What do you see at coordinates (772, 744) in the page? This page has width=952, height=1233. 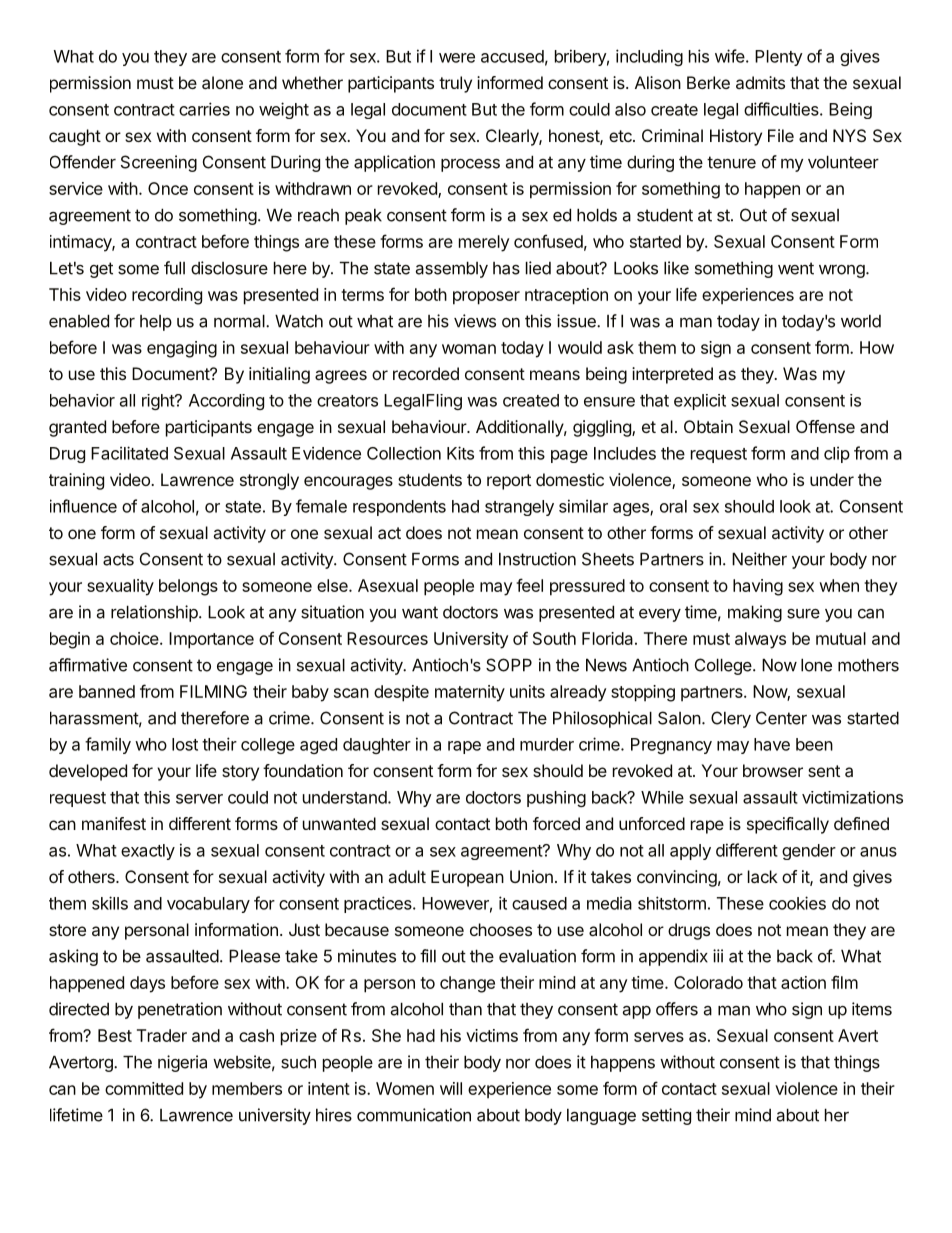 I see `have` at bounding box center [772, 744].
